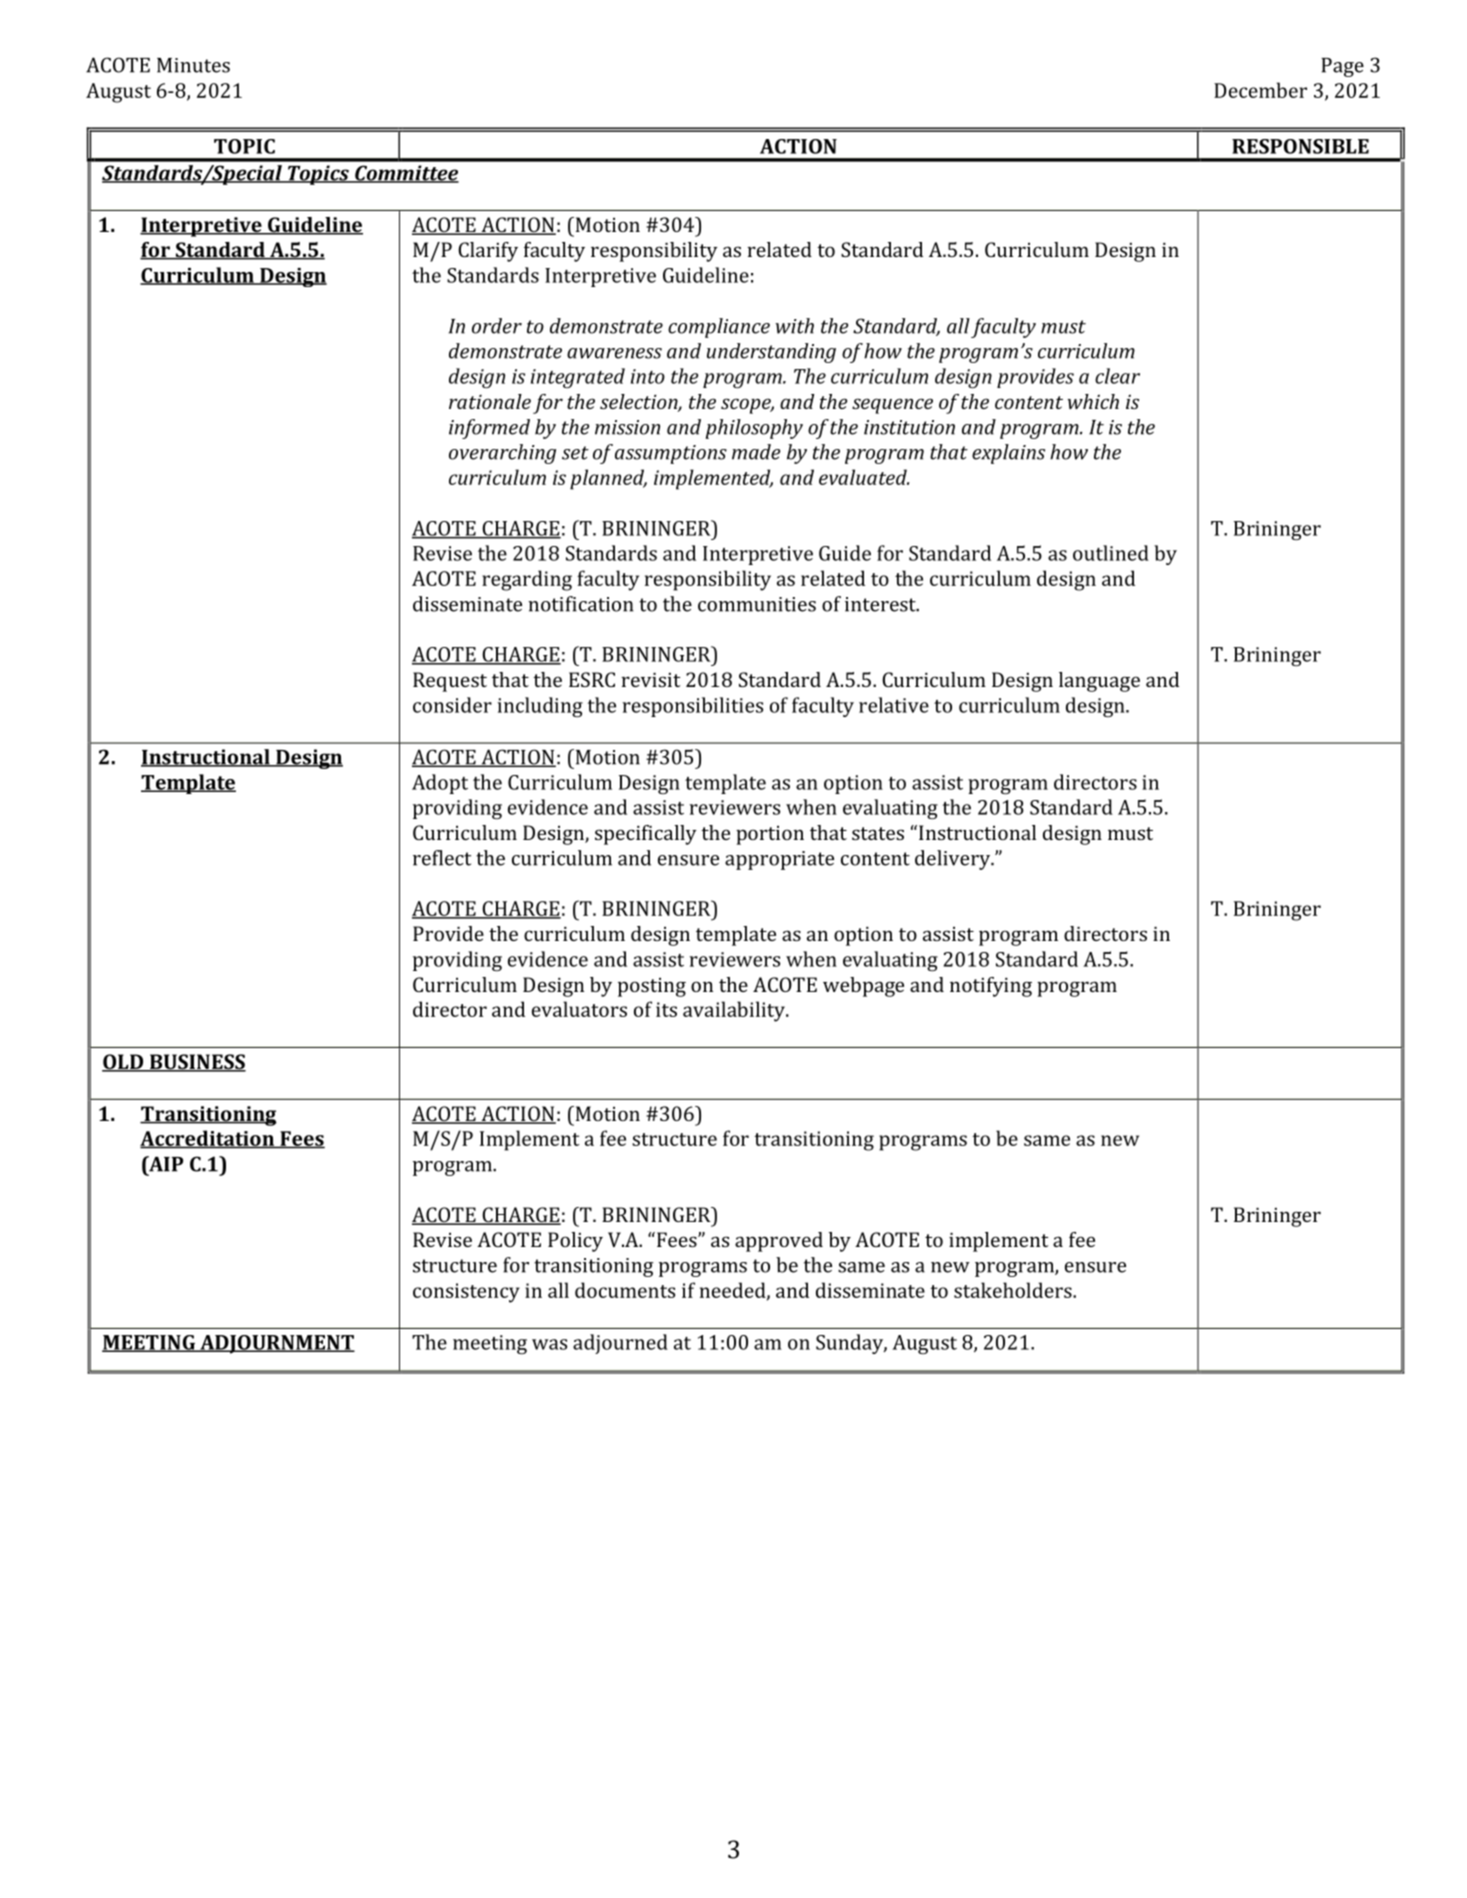 The image size is (1467, 1898). What do you see at coordinates (954, 860) in the screenshot?
I see `delivery` at bounding box center [954, 860].
